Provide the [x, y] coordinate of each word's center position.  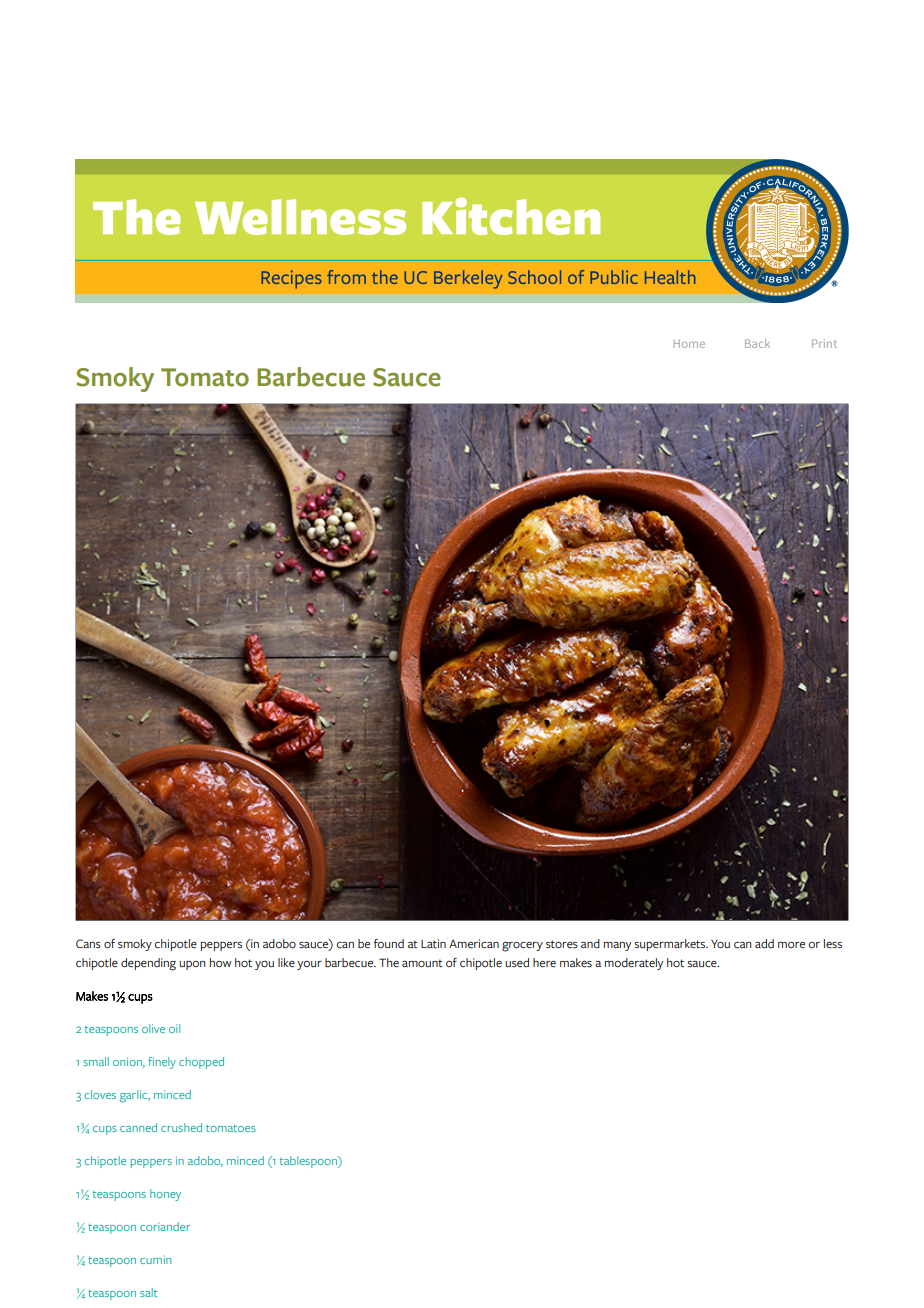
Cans [88, 944]
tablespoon [309, 1162]
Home [689, 344]
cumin [155, 1259]
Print [824, 343]
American [474, 944]
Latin [433, 943]
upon [192, 965]
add [764, 943]
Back [757, 343]
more [791, 945]
